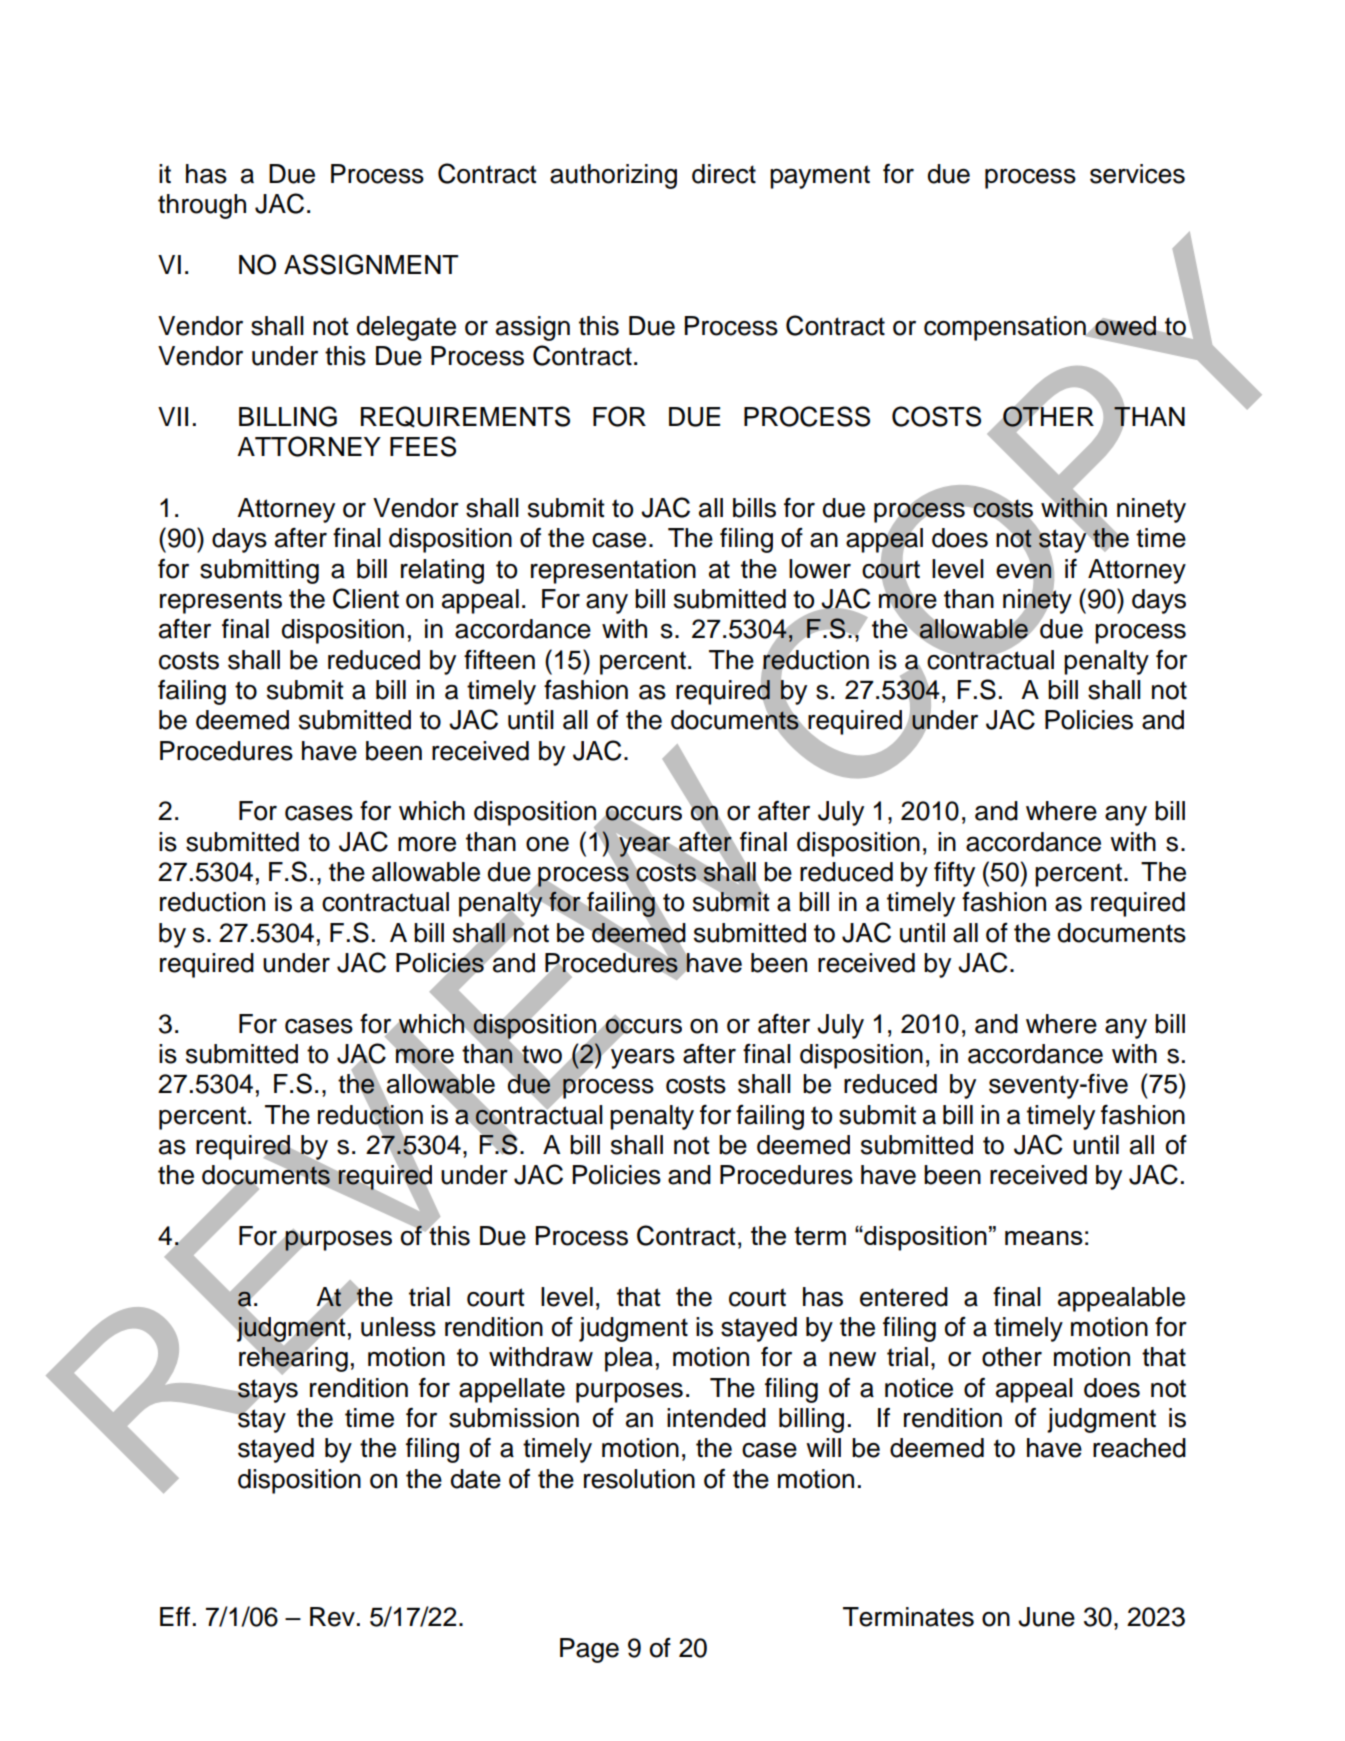  Describe the element at coordinates (1044, 1238) in the screenshot. I see `means` at that location.
